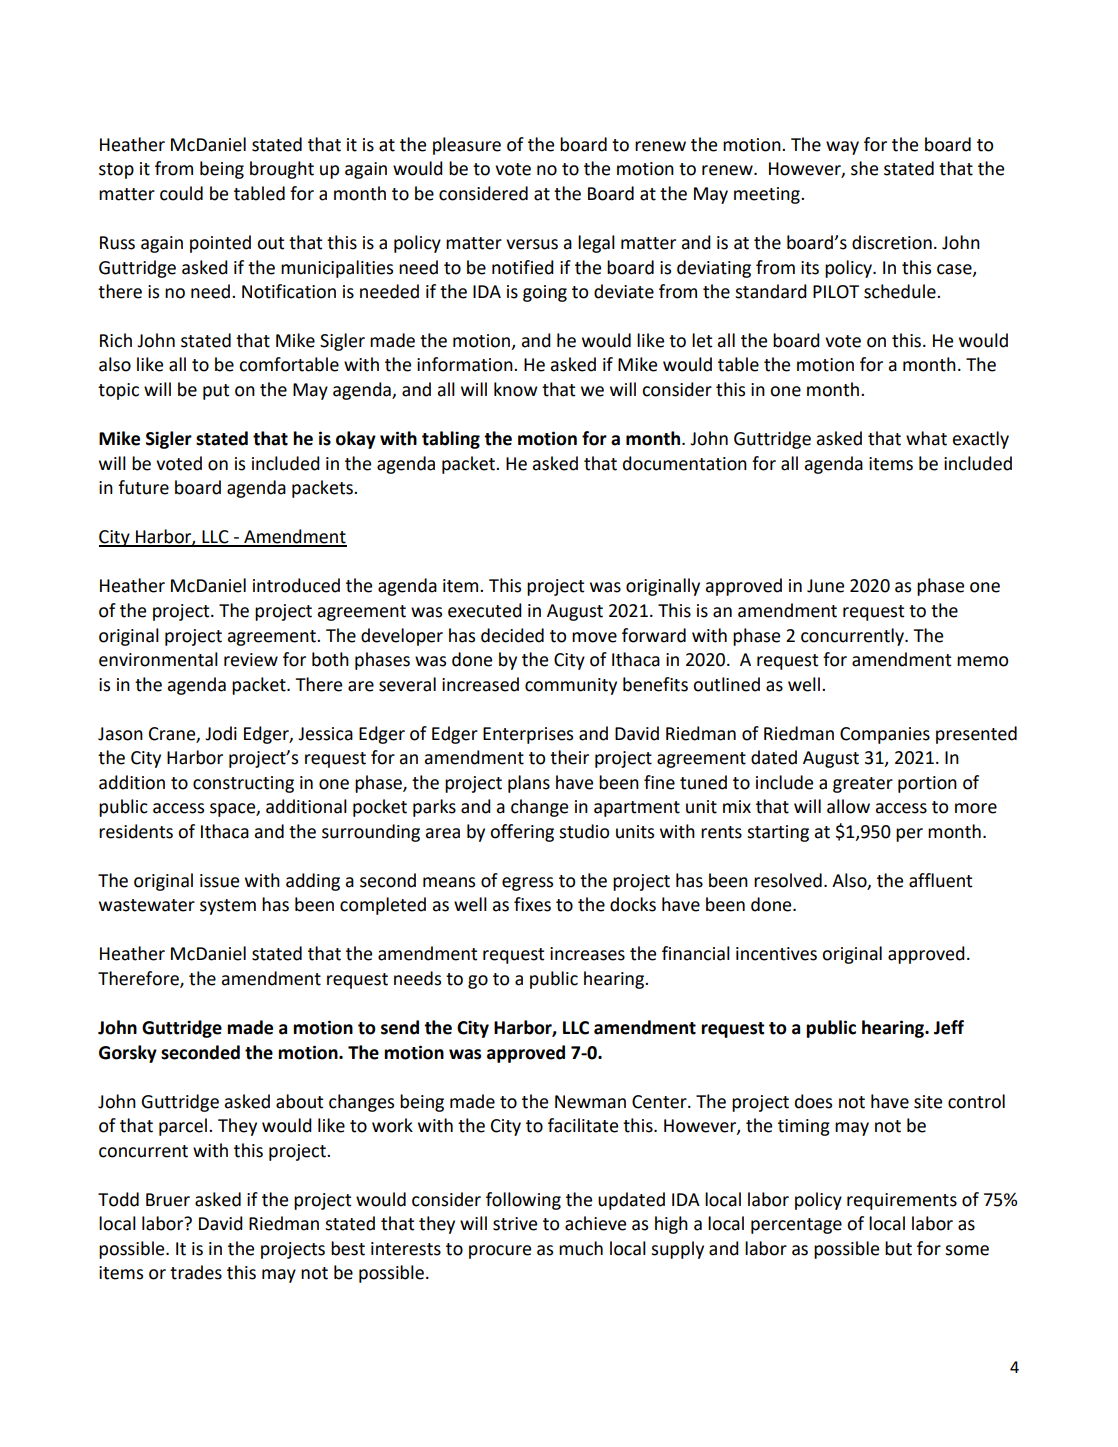 This screenshot has height=1447, width=1118. I want to click on she, so click(864, 168).
